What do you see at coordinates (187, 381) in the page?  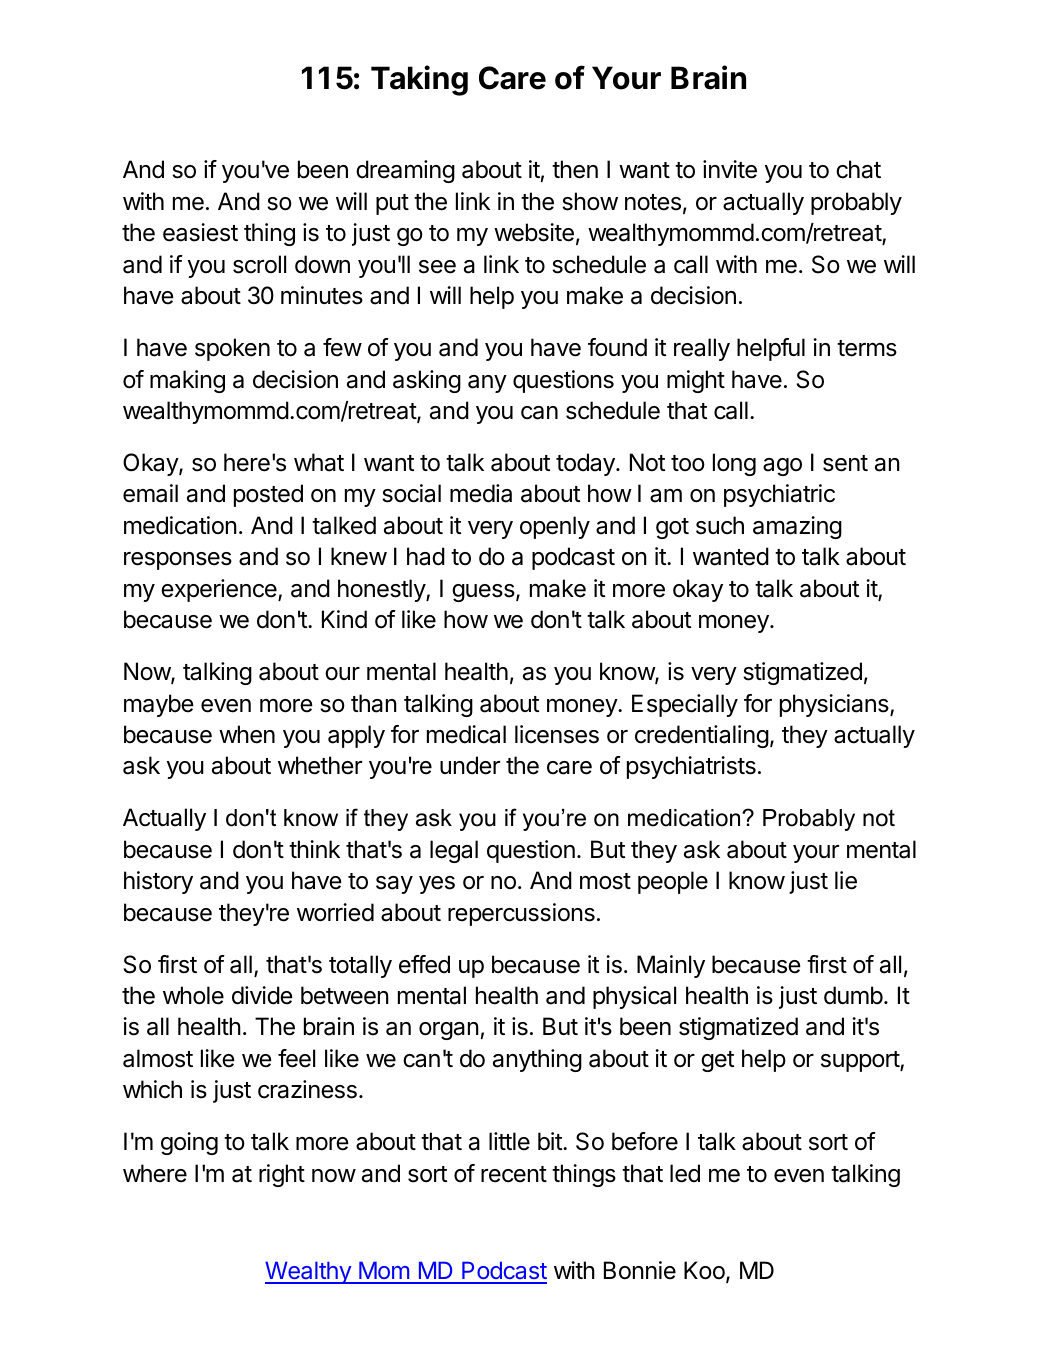 I see `making` at bounding box center [187, 381].
